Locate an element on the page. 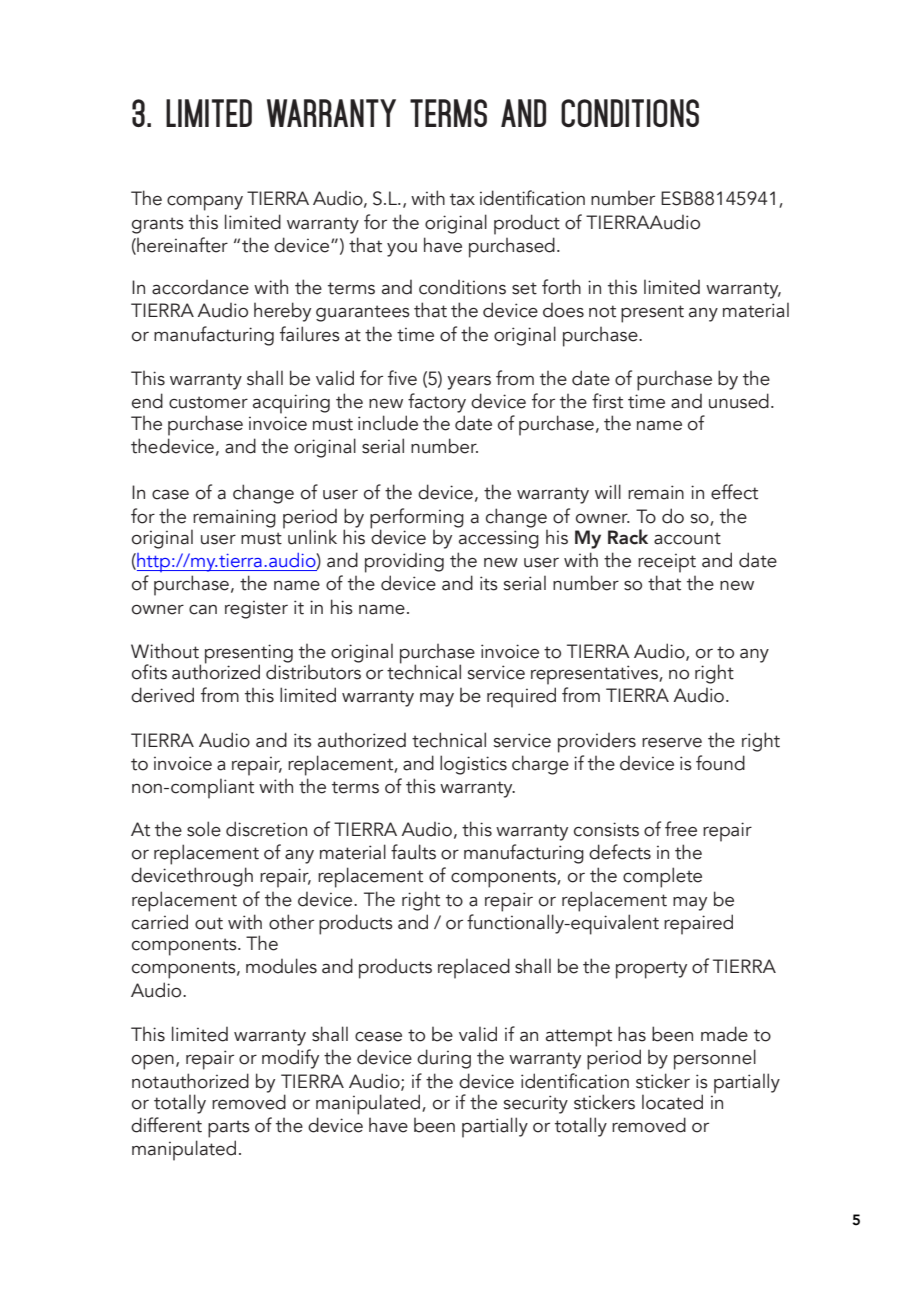 This document has width=924, height=1297. free is located at coordinates (681, 829).
